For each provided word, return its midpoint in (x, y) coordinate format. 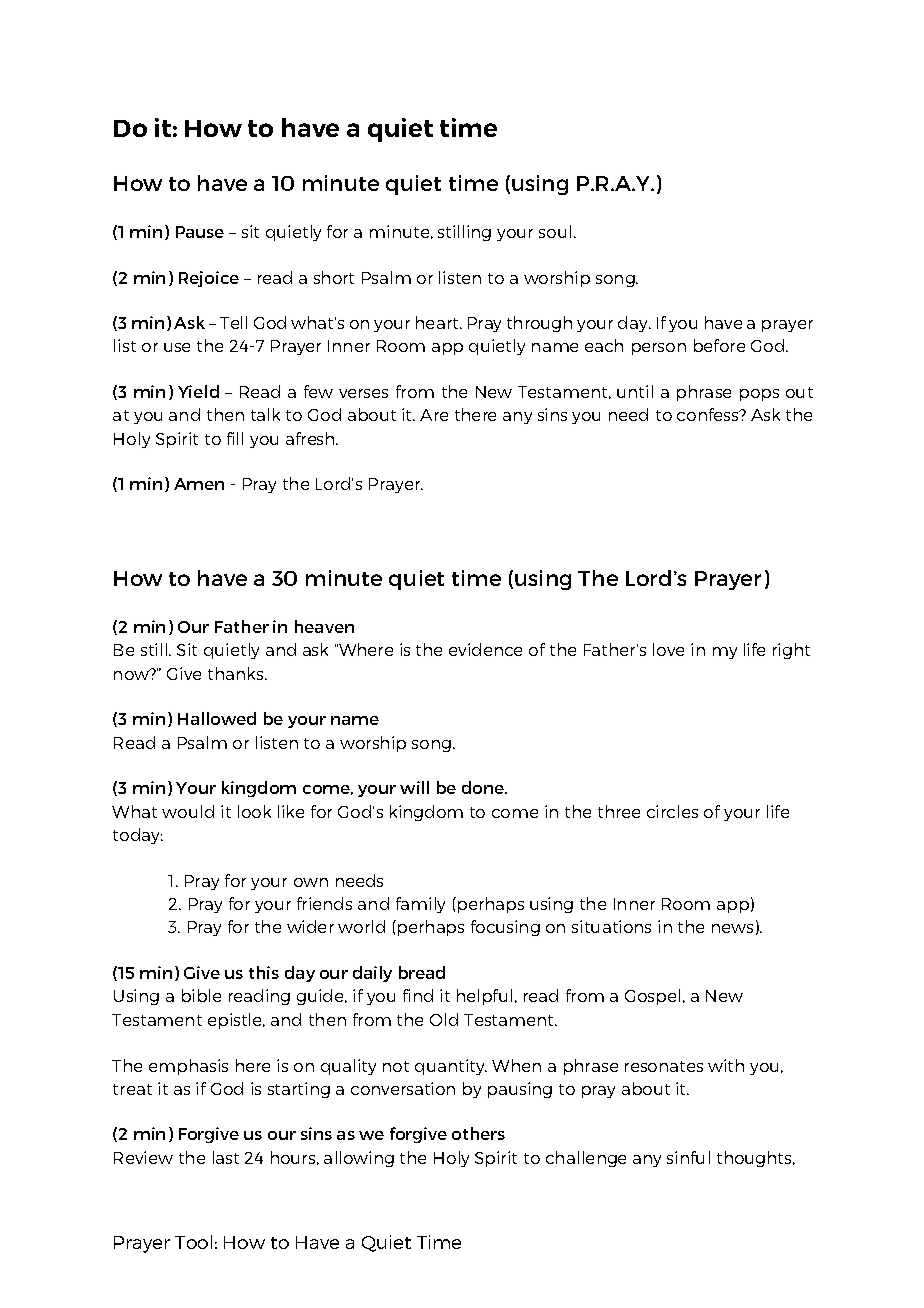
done (484, 787)
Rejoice (209, 279)
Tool (193, 1242)
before (719, 345)
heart (438, 322)
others (478, 1133)
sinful (688, 1157)
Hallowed (217, 718)
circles (672, 811)
